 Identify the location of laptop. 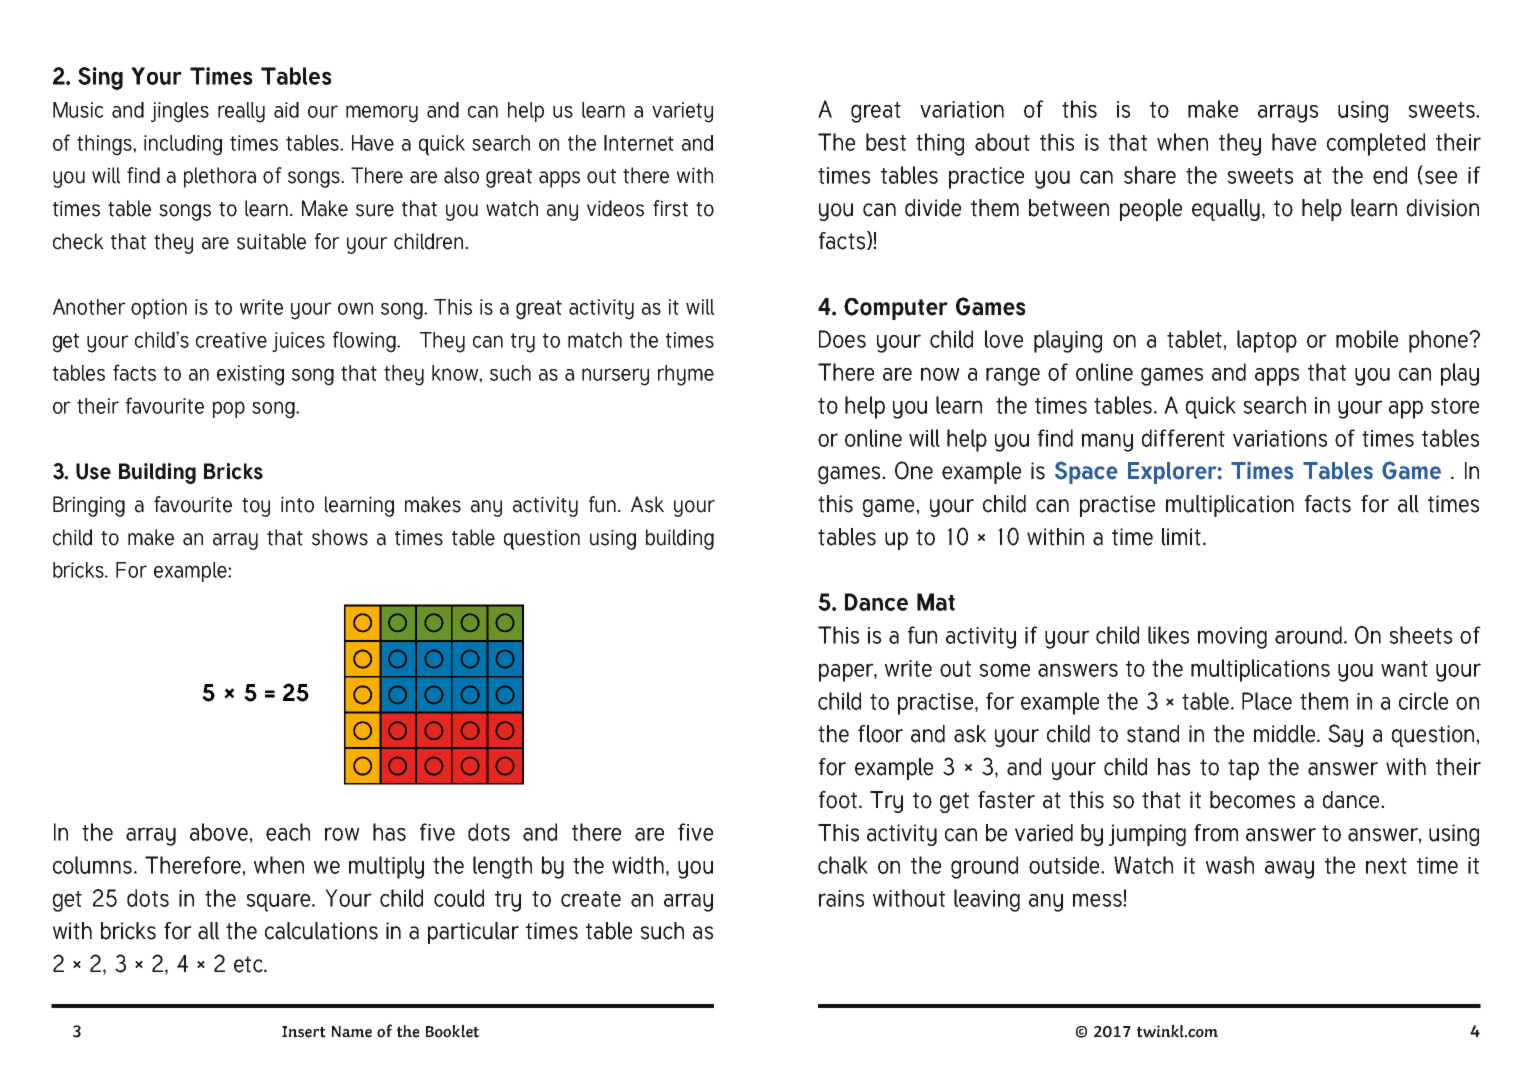
(1267, 341).
